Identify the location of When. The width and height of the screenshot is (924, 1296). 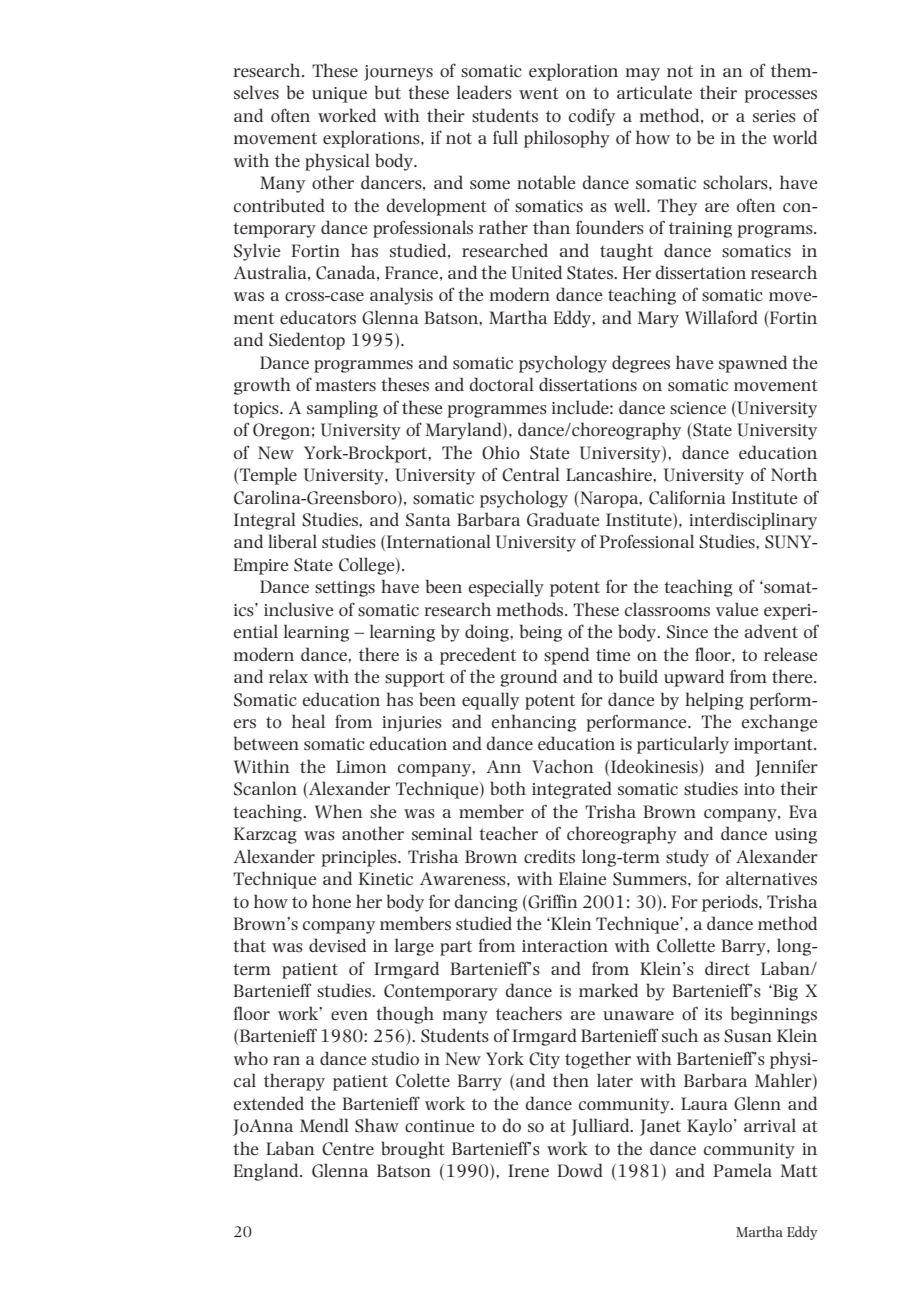
(339, 811).
